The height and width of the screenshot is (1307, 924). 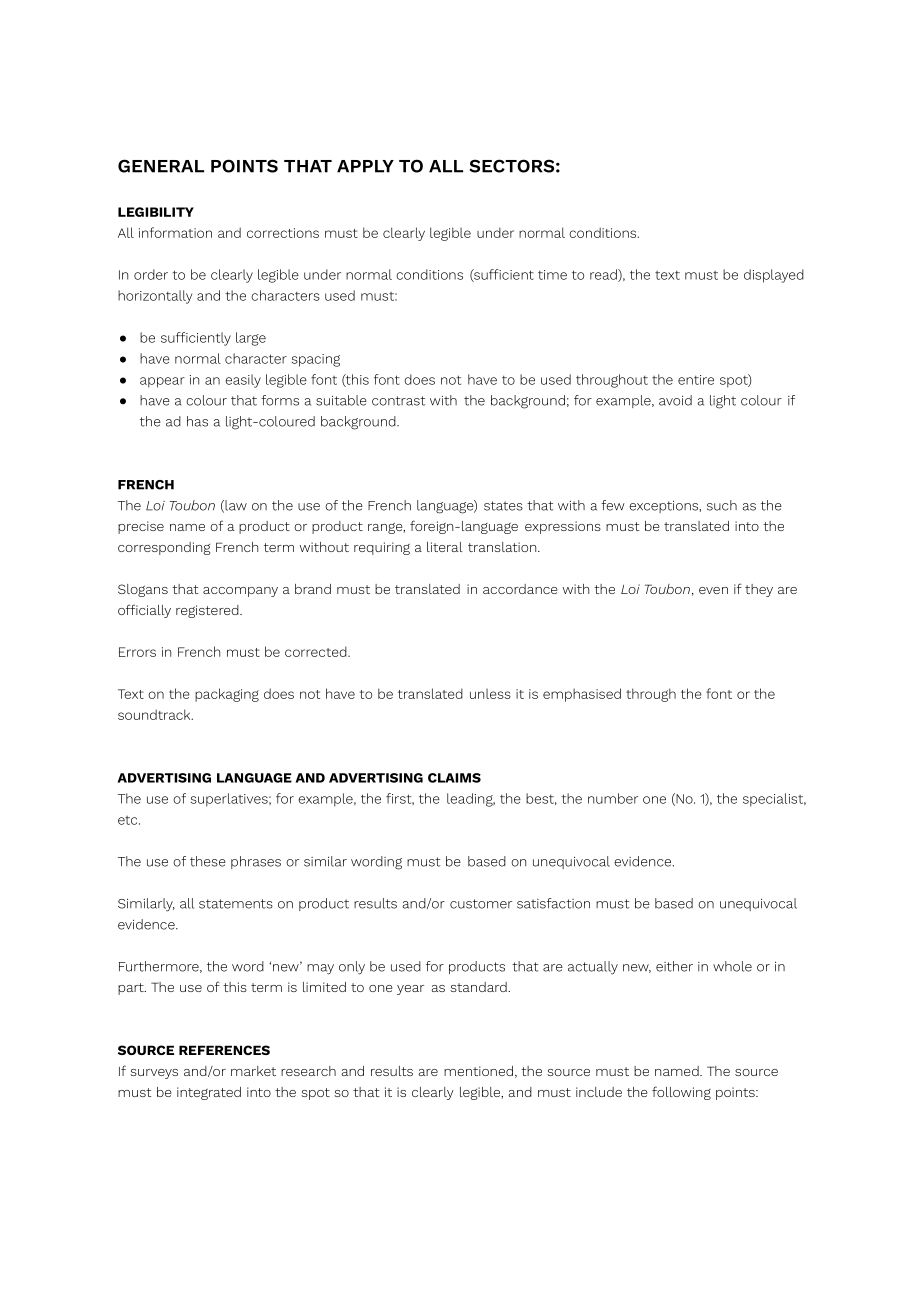 I want to click on registered, so click(x=208, y=611).
